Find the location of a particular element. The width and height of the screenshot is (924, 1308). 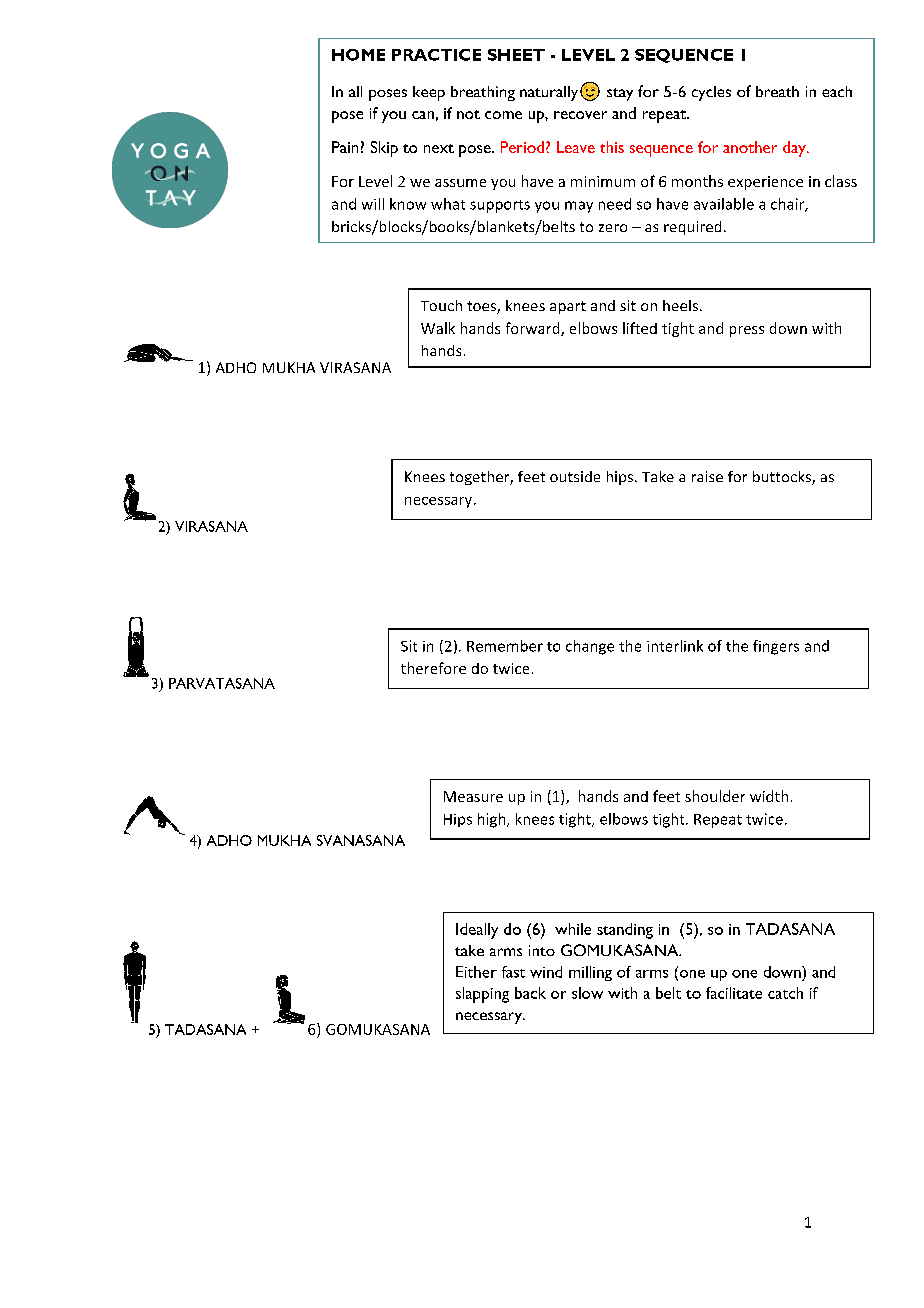

therefore is located at coordinates (433, 668).
